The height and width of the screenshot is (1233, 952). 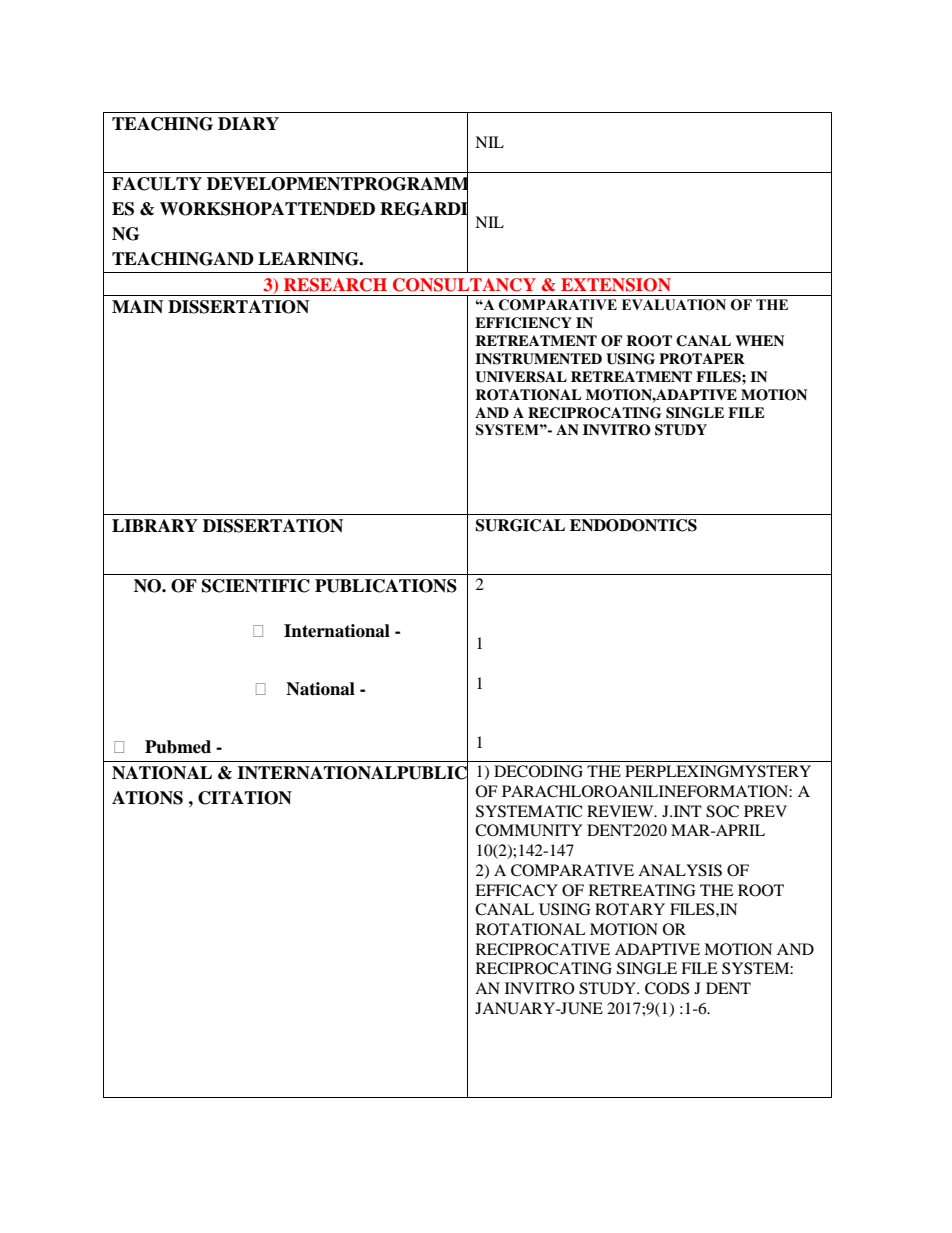 I want to click on SCIENTIFIC, so click(x=256, y=586).
